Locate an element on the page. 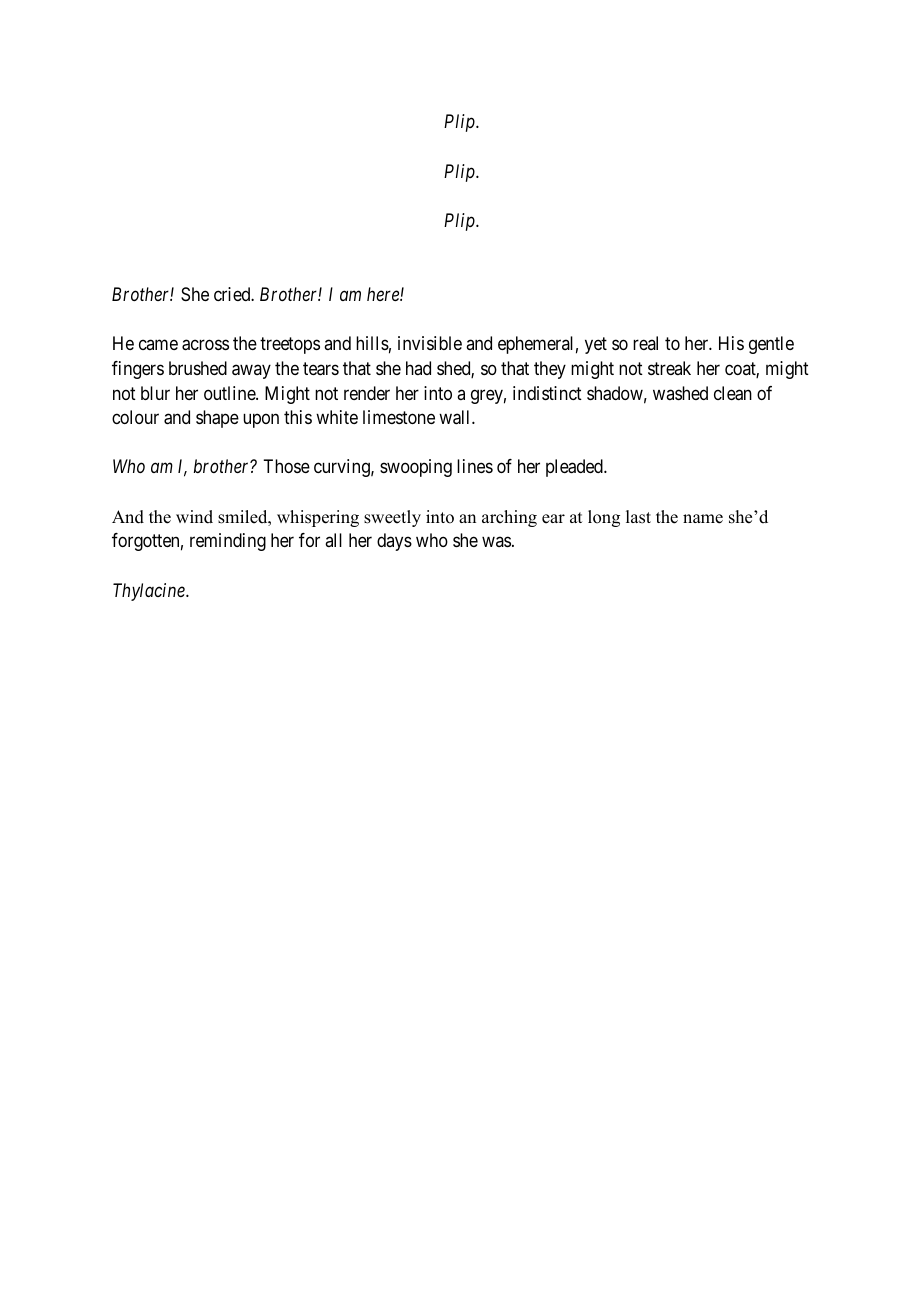 This image has height=1308, width=924. invisible is located at coordinates (430, 343).
